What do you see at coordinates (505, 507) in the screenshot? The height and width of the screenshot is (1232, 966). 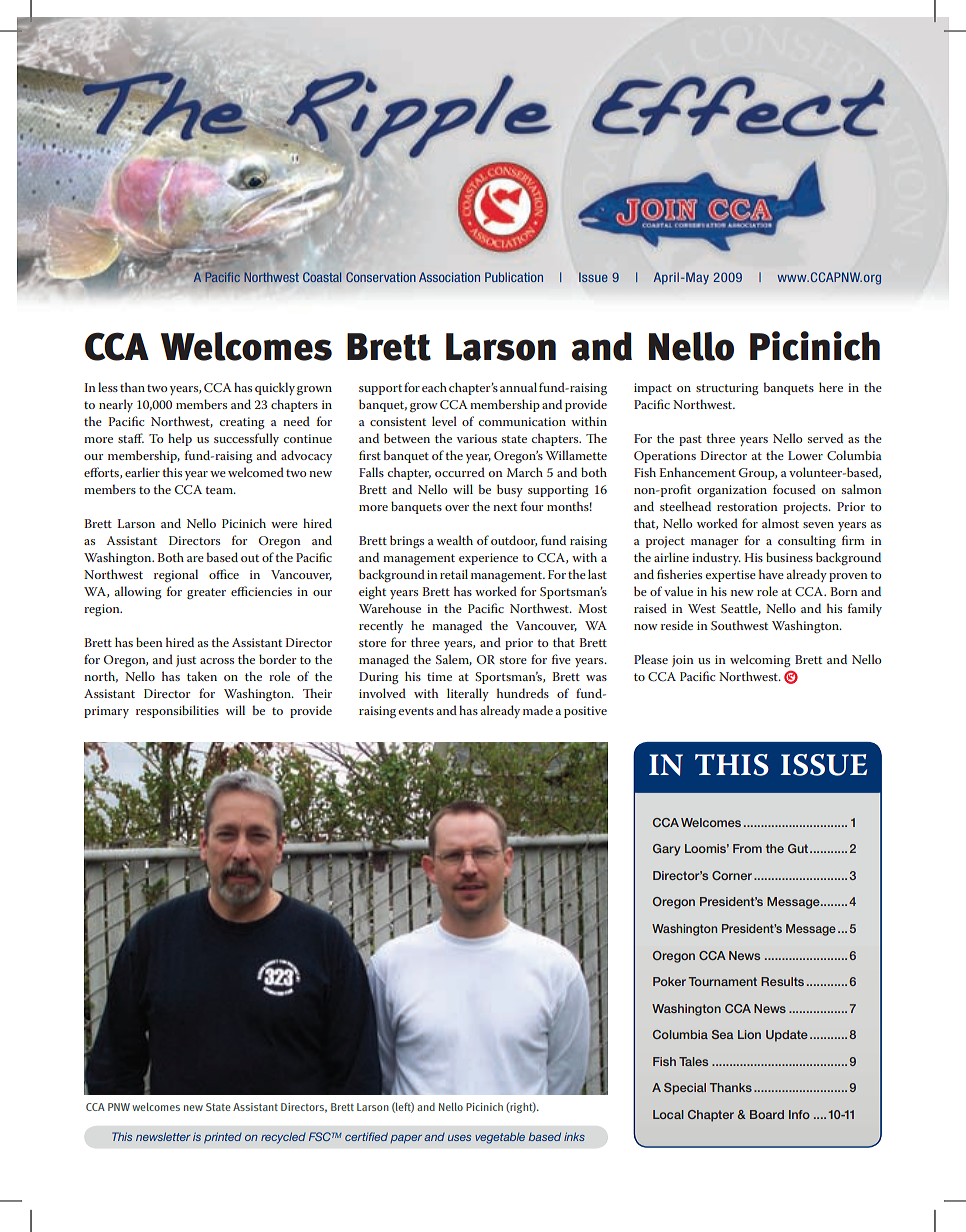 I see `next` at bounding box center [505, 507].
